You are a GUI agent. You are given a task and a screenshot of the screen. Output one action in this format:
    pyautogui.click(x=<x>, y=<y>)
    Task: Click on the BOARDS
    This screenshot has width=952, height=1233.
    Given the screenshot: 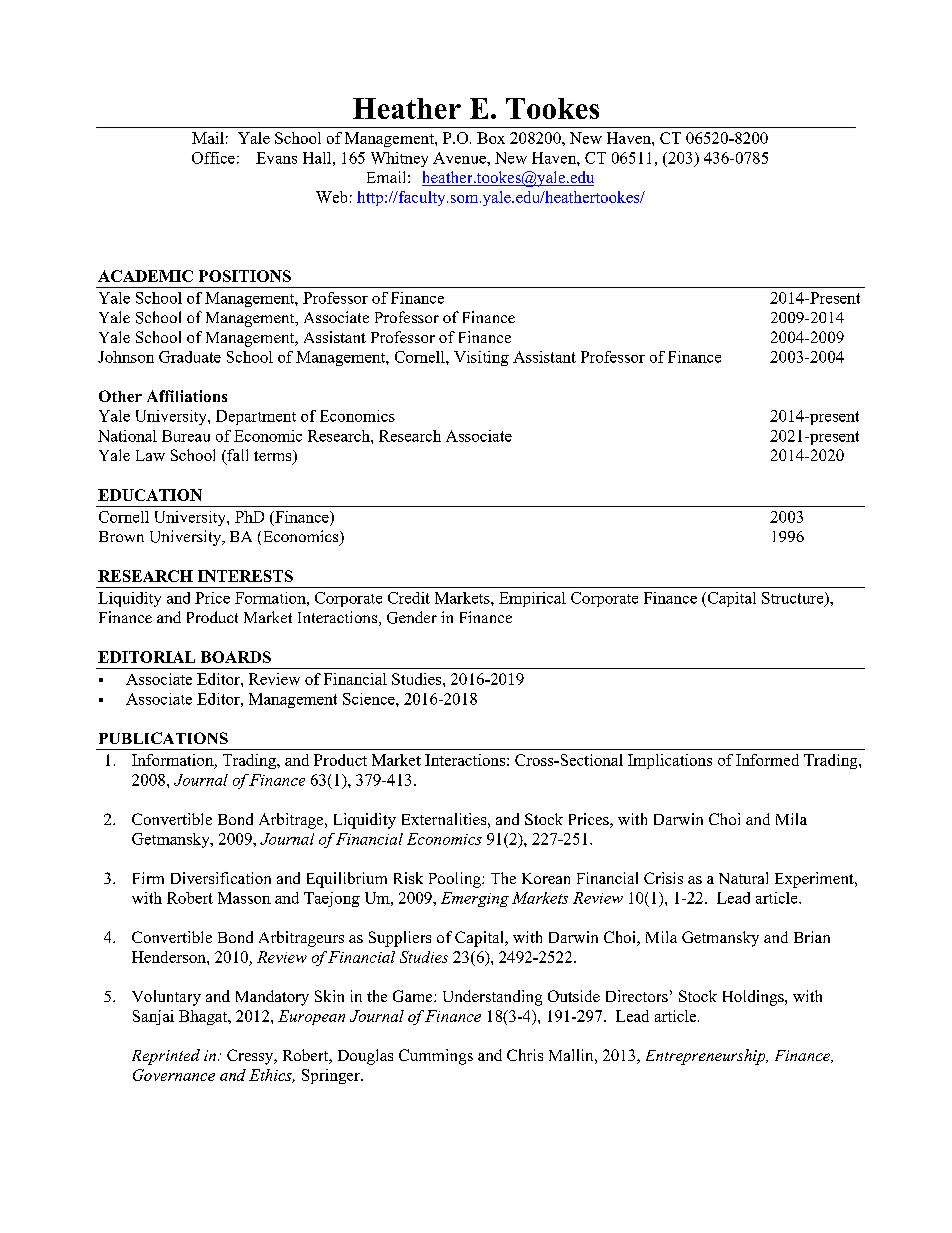 What is the action you would take?
    pyautogui.click(x=236, y=657)
